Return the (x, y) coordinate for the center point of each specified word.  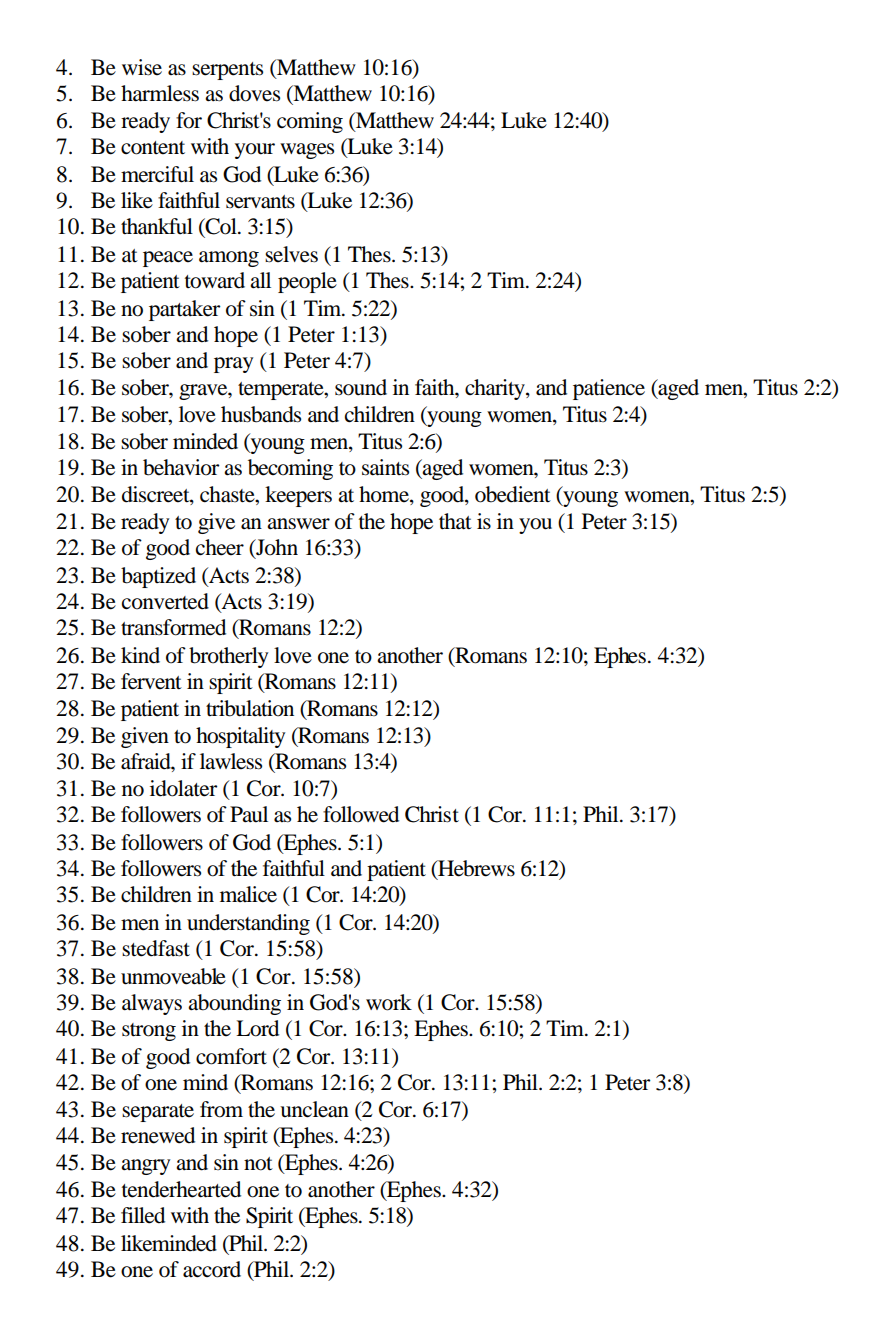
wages (307, 151)
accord (212, 1269)
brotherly (228, 657)
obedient (513, 494)
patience (609, 389)
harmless (160, 93)
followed (361, 814)
